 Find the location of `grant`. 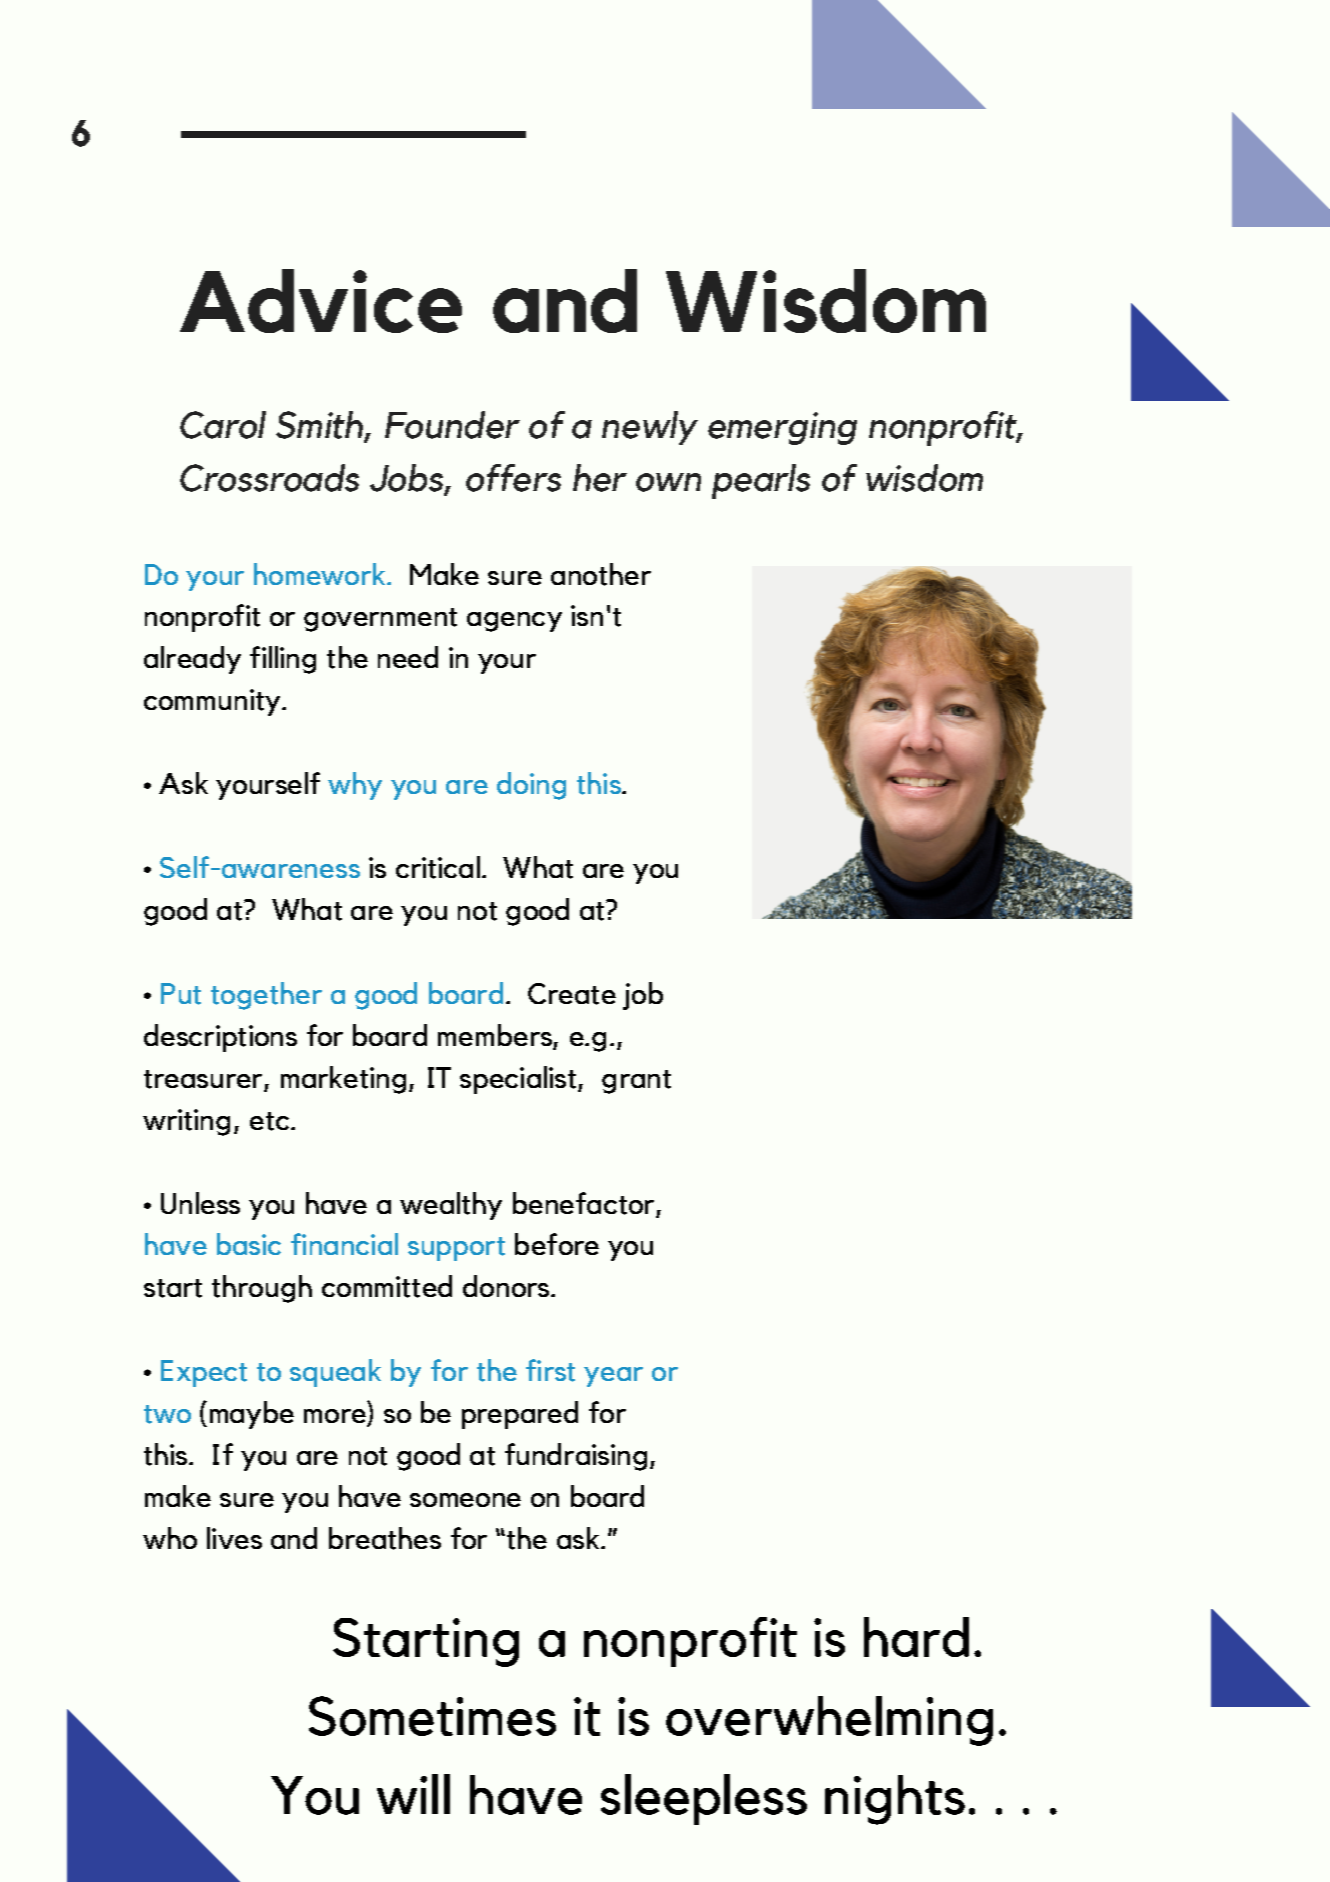

grant is located at coordinates (636, 1082).
